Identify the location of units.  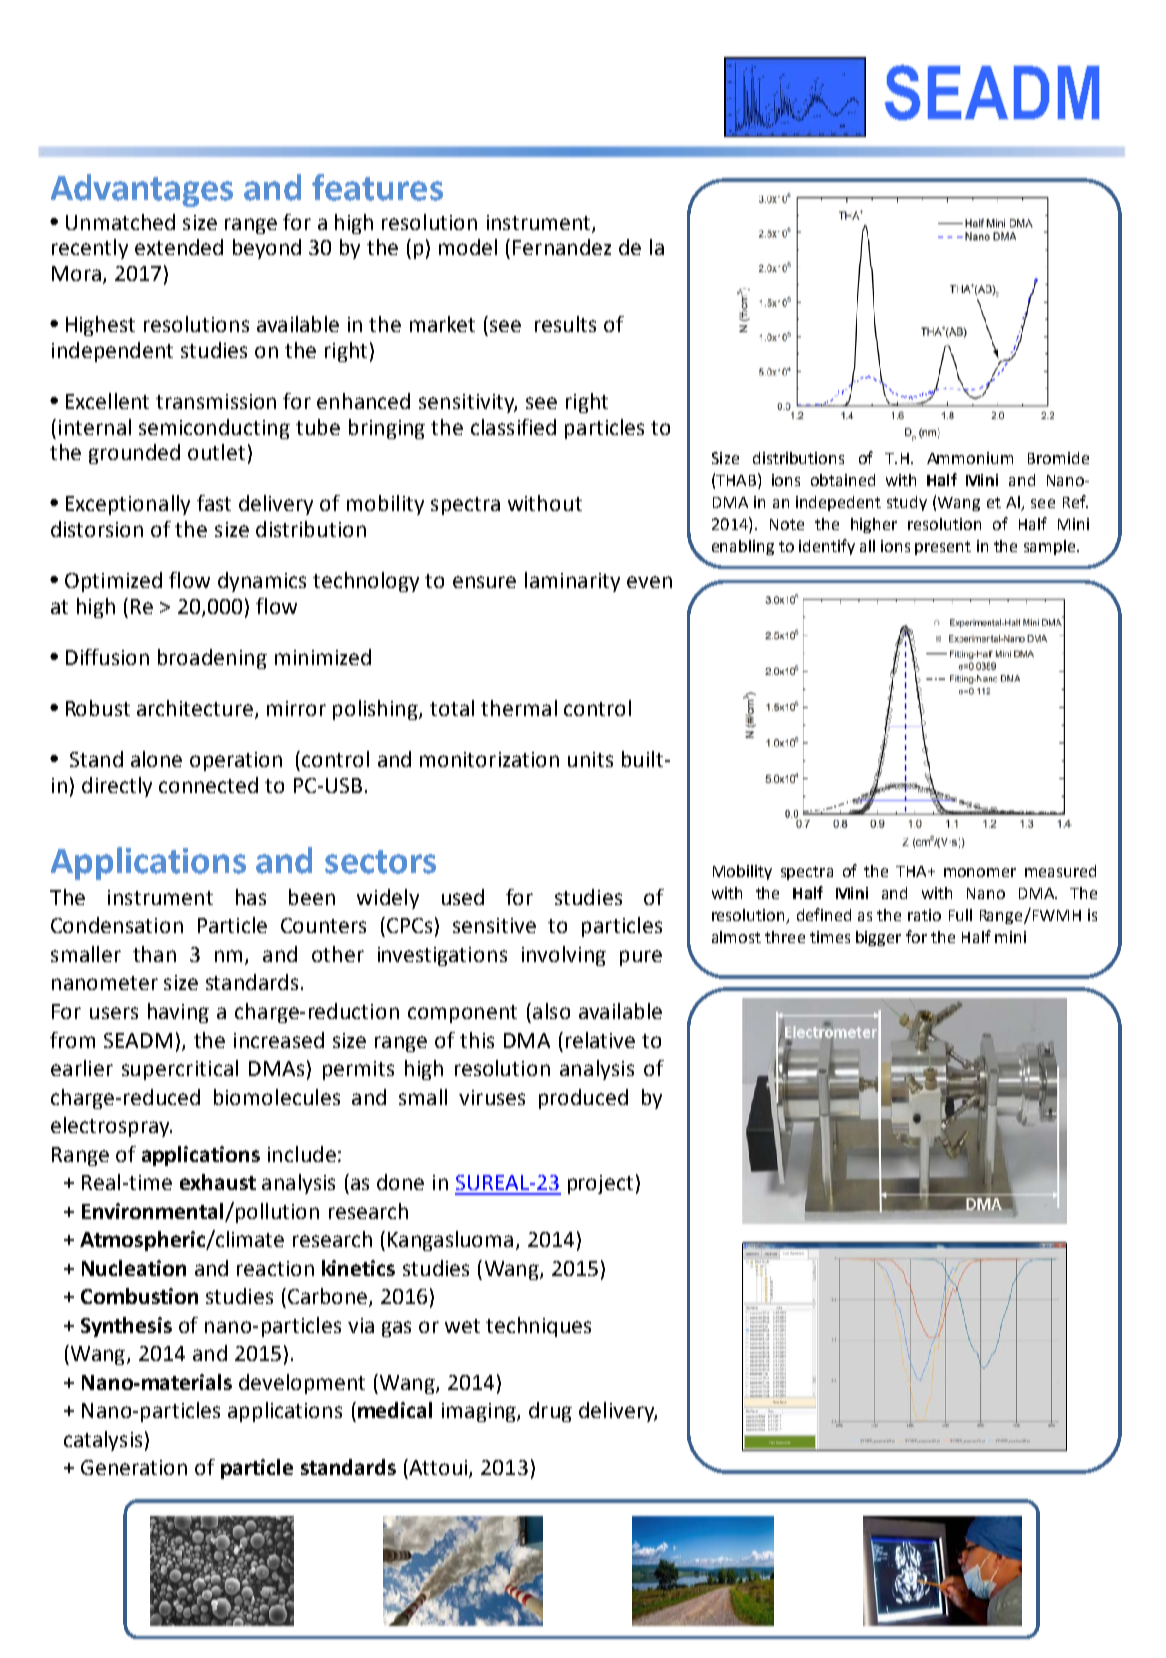
(590, 759).
